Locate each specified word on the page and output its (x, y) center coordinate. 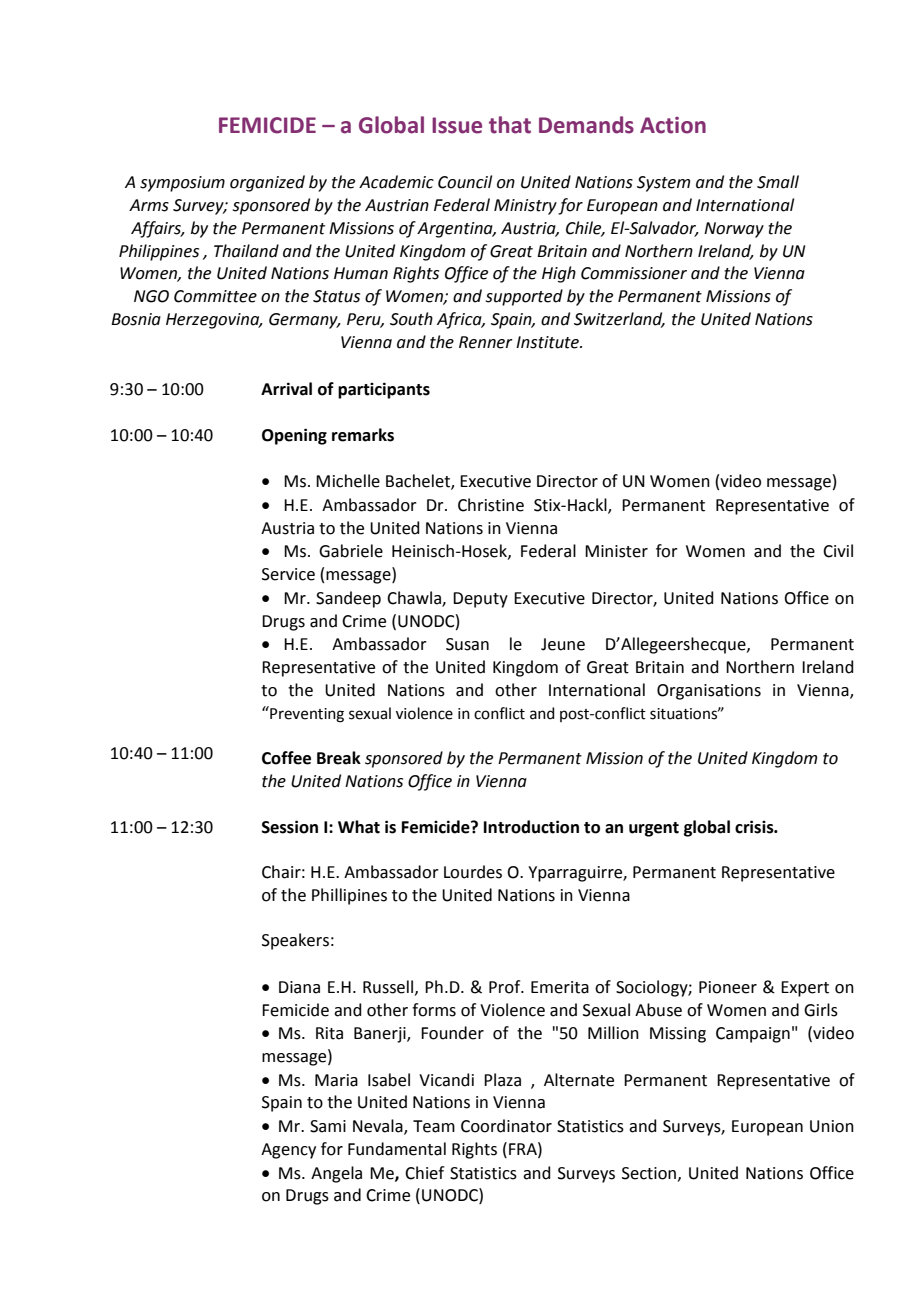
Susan (467, 644)
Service (288, 574)
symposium (182, 184)
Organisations (709, 692)
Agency (288, 1151)
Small (778, 182)
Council (465, 182)
